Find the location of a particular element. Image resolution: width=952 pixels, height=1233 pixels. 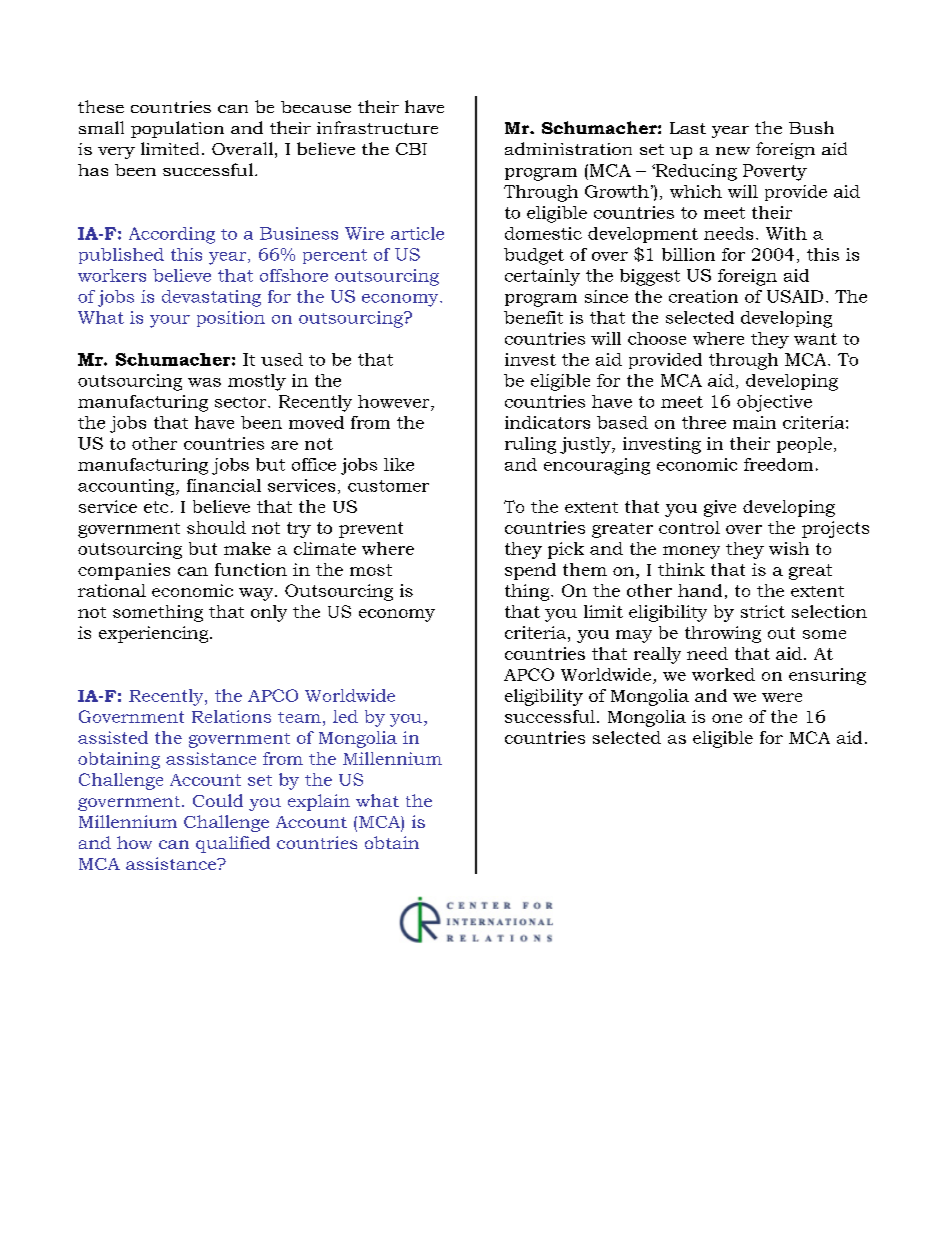

Could is located at coordinates (218, 800).
